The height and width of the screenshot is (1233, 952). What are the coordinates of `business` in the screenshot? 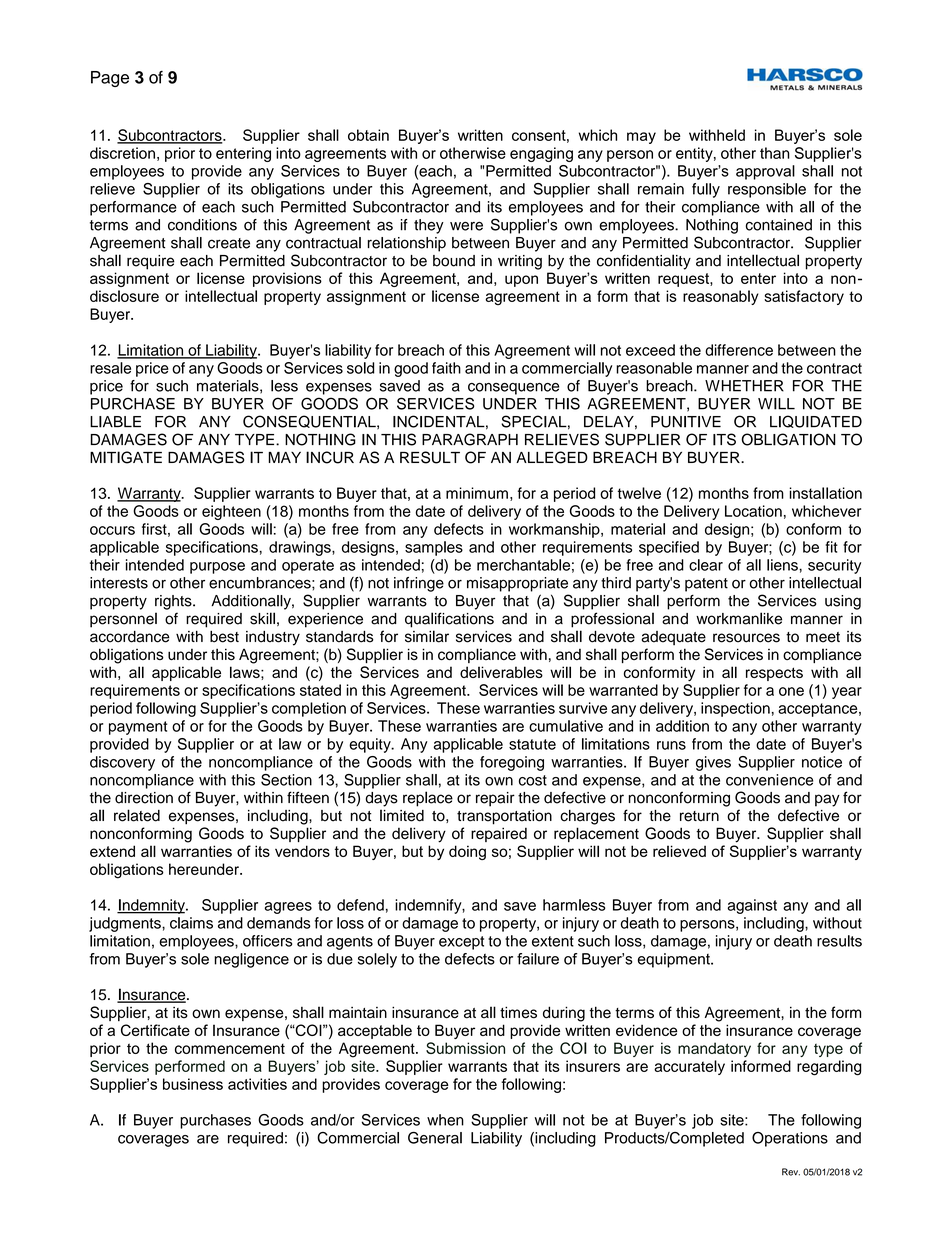 It's located at (193, 1084).
